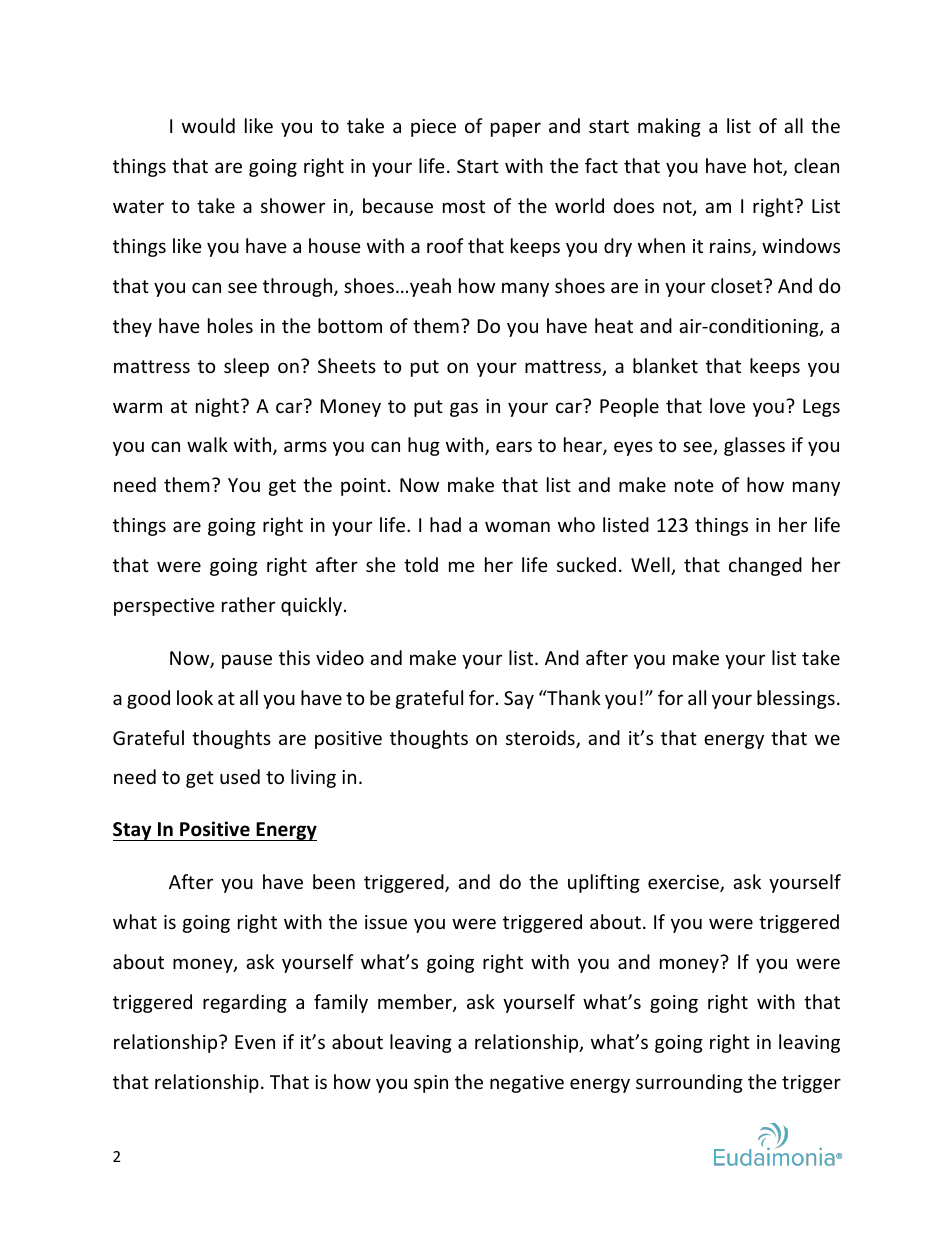  Describe the element at coordinates (541, 739) in the screenshot. I see `steroids` at that location.
